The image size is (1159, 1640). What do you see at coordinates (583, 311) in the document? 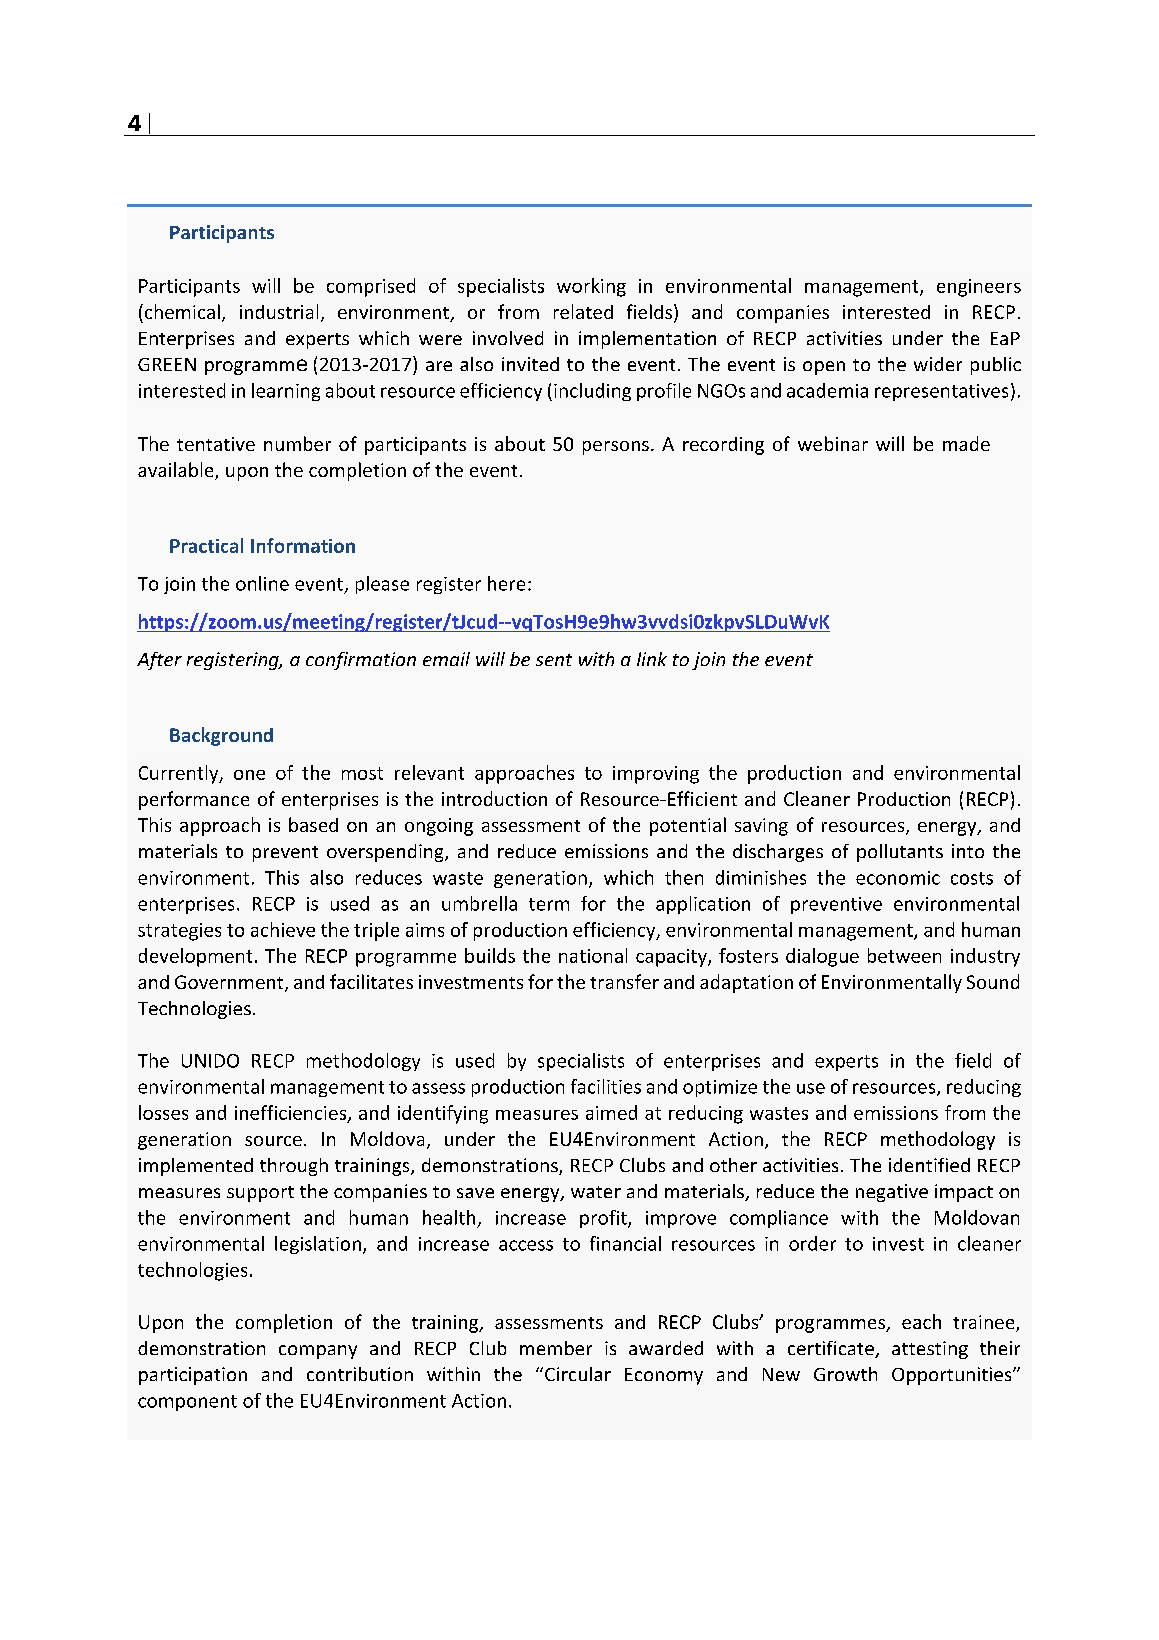
I see `related` at bounding box center [583, 311].
